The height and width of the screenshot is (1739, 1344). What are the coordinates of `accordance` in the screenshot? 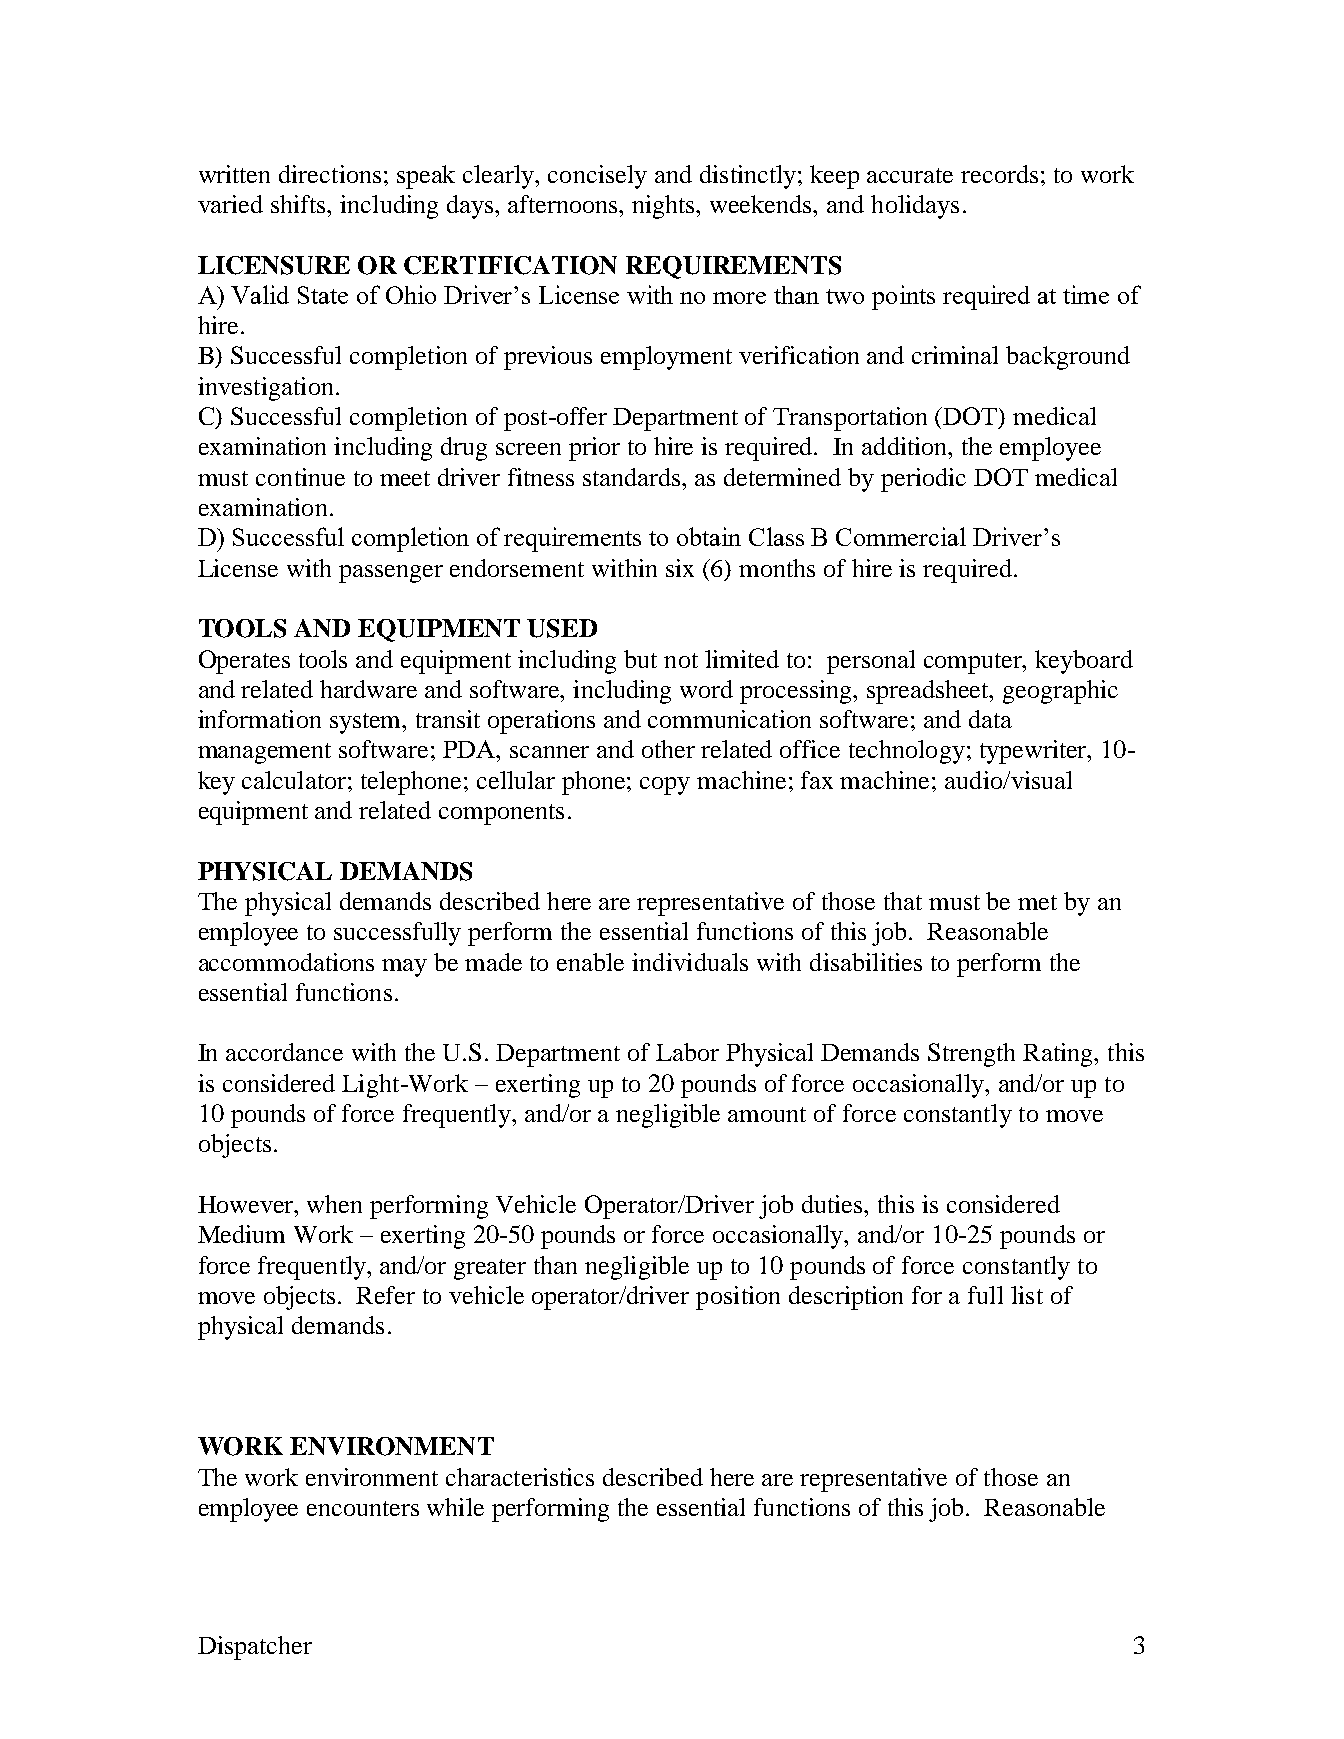 It's located at (284, 1052).
